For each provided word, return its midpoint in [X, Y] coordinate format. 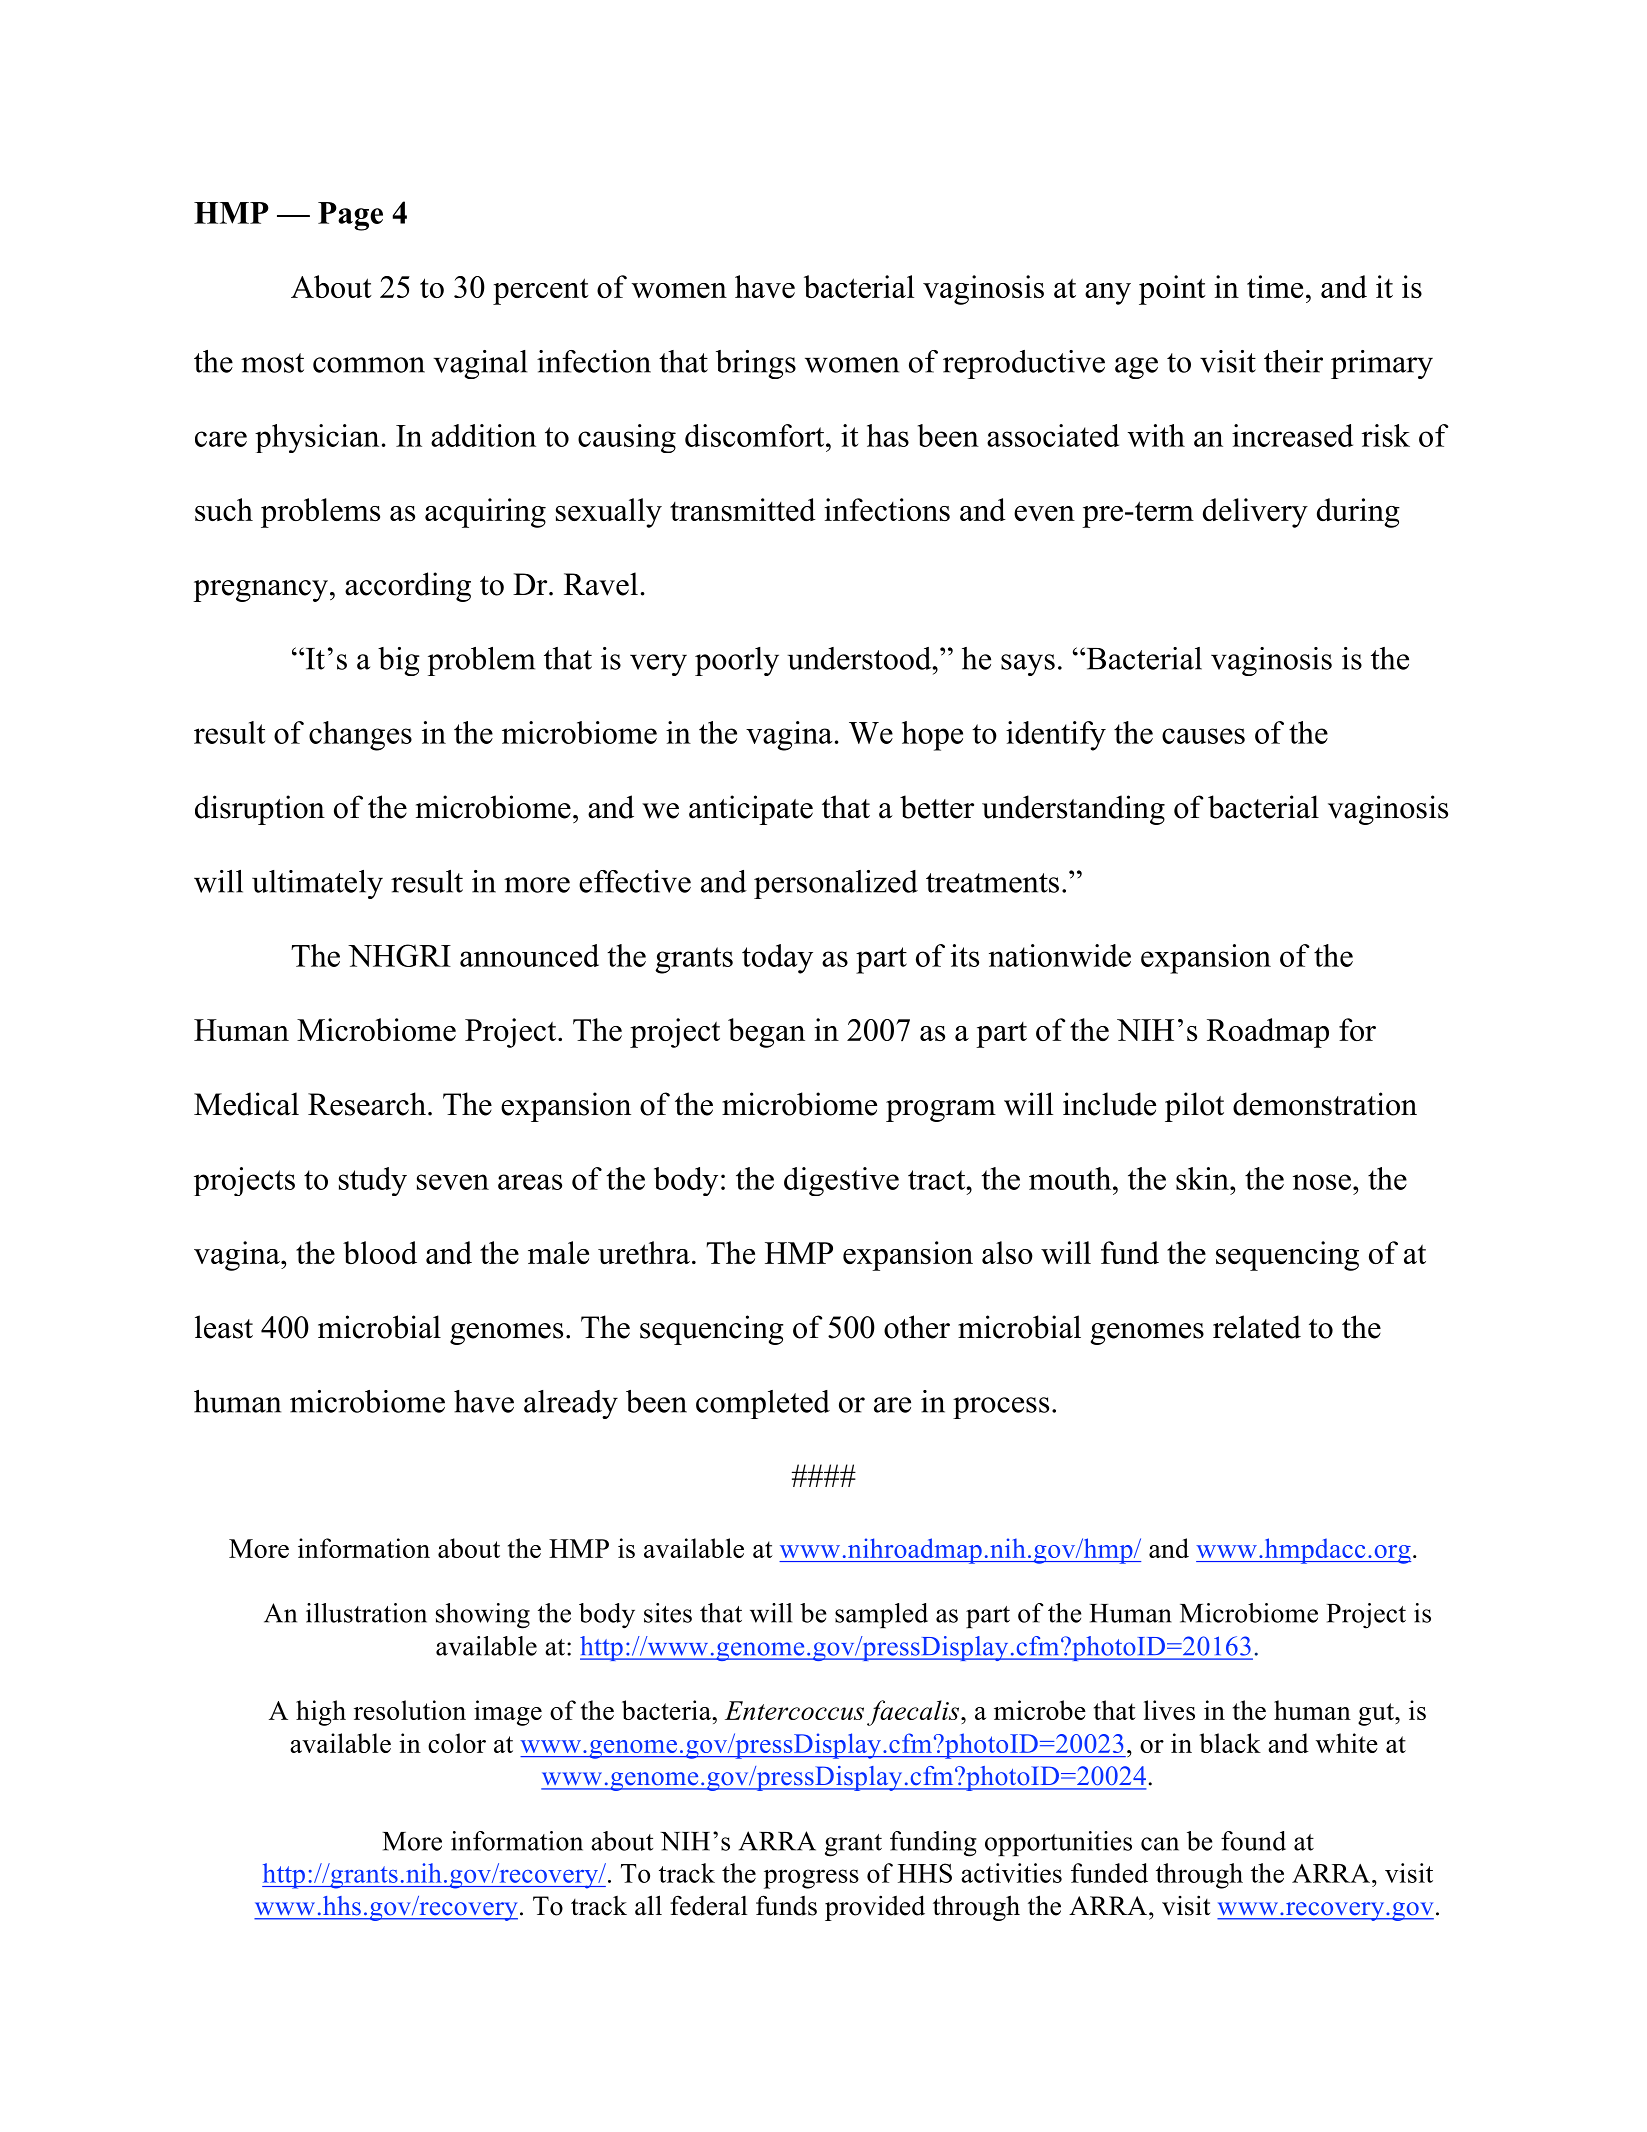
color [457, 1743]
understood [861, 658]
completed [763, 1404]
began [766, 1033]
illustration [366, 1613]
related [1257, 1327]
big [399, 661]
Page [350, 216]
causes [1203, 736]
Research [367, 1104]
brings [756, 364]
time [1275, 286]
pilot [1194, 1107]
